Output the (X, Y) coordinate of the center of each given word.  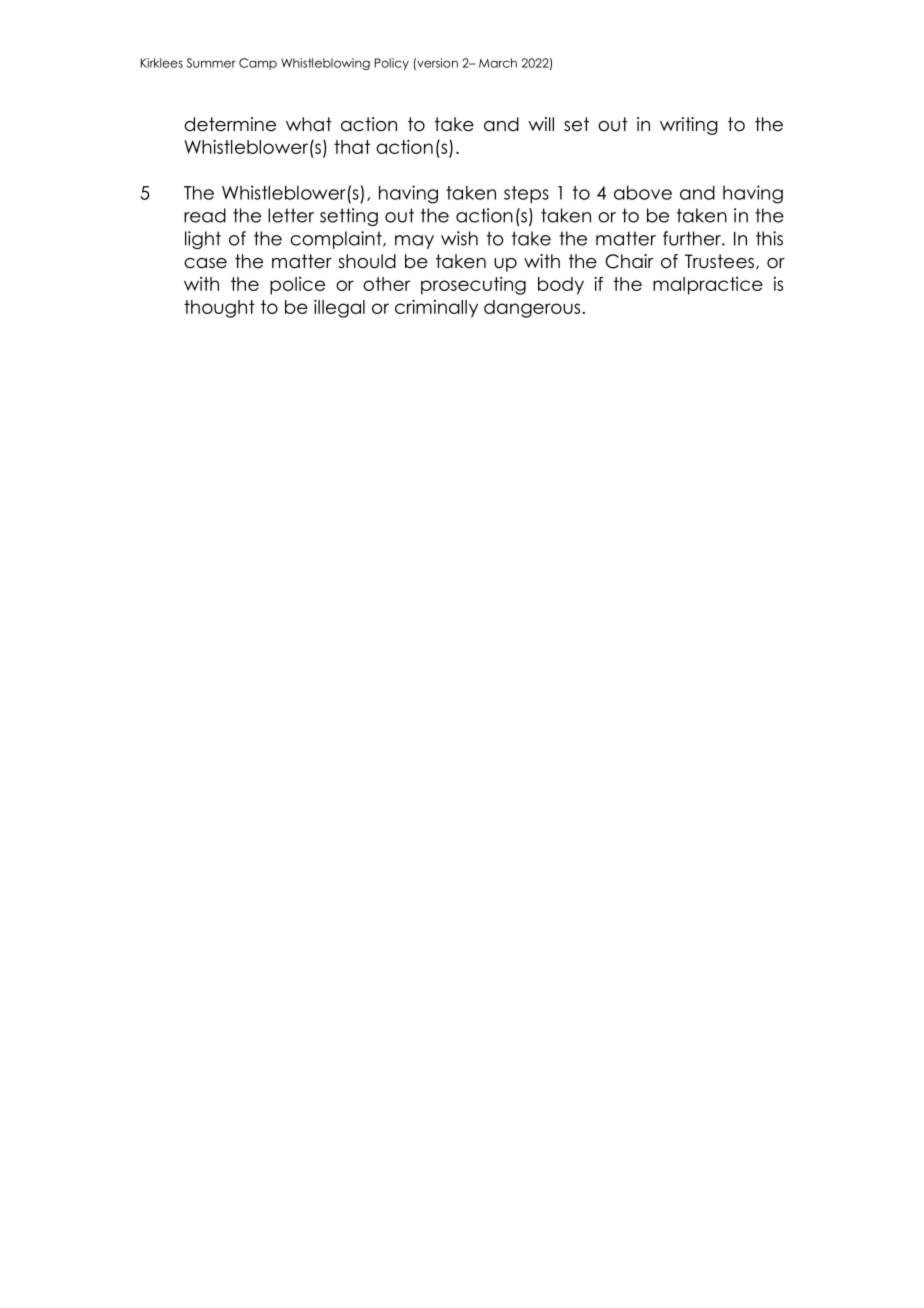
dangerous (532, 309)
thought (219, 309)
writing (689, 126)
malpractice (708, 286)
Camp (258, 64)
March (498, 63)
